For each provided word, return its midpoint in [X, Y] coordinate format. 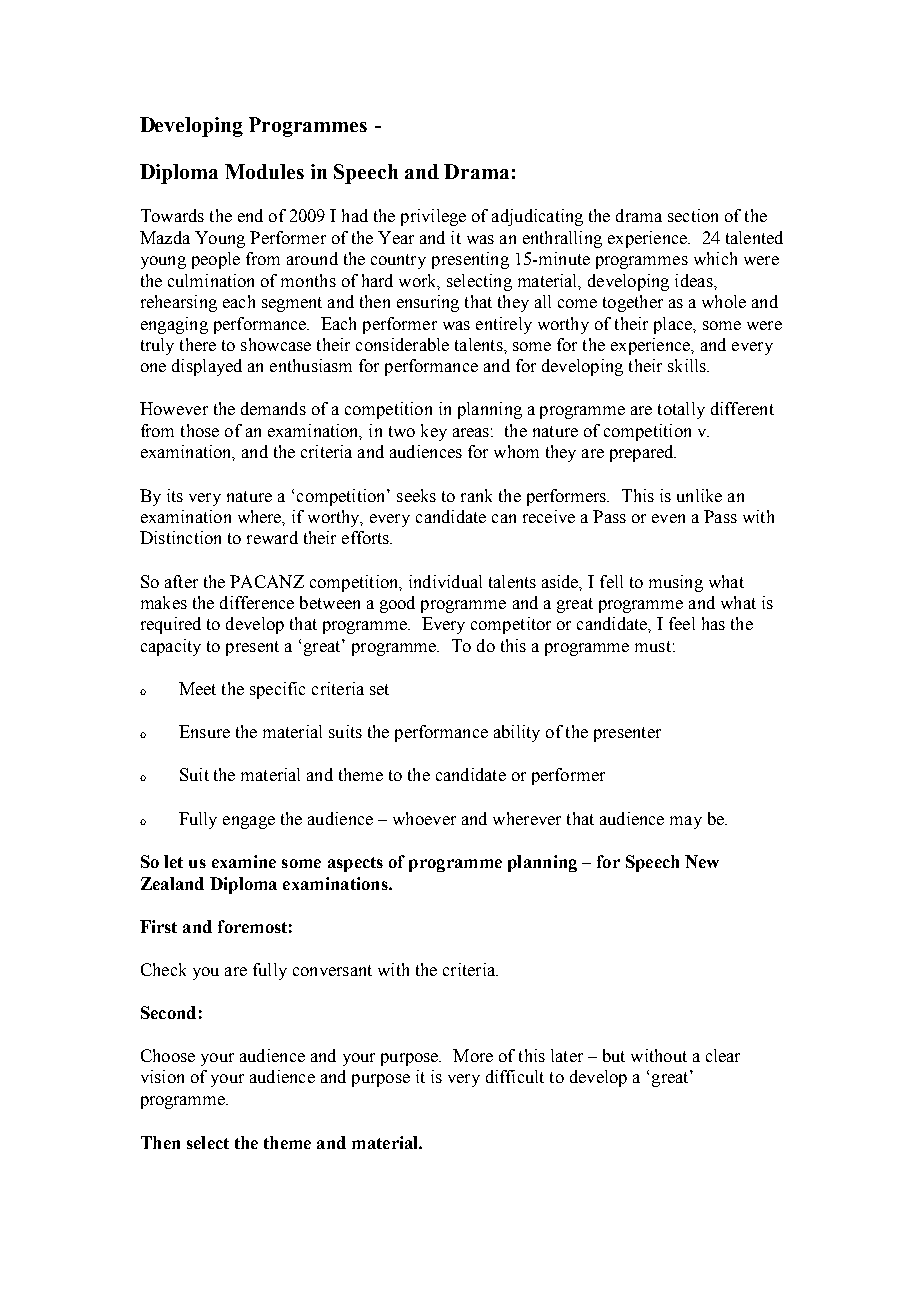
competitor [511, 625]
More [473, 1055]
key [434, 432]
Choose [168, 1055]
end [250, 215]
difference [257, 602]
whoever [424, 818]
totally [681, 410]
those [200, 430]
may [686, 822]
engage [249, 822]
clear [723, 1055]
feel [682, 623]
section [693, 215]
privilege [433, 217]
